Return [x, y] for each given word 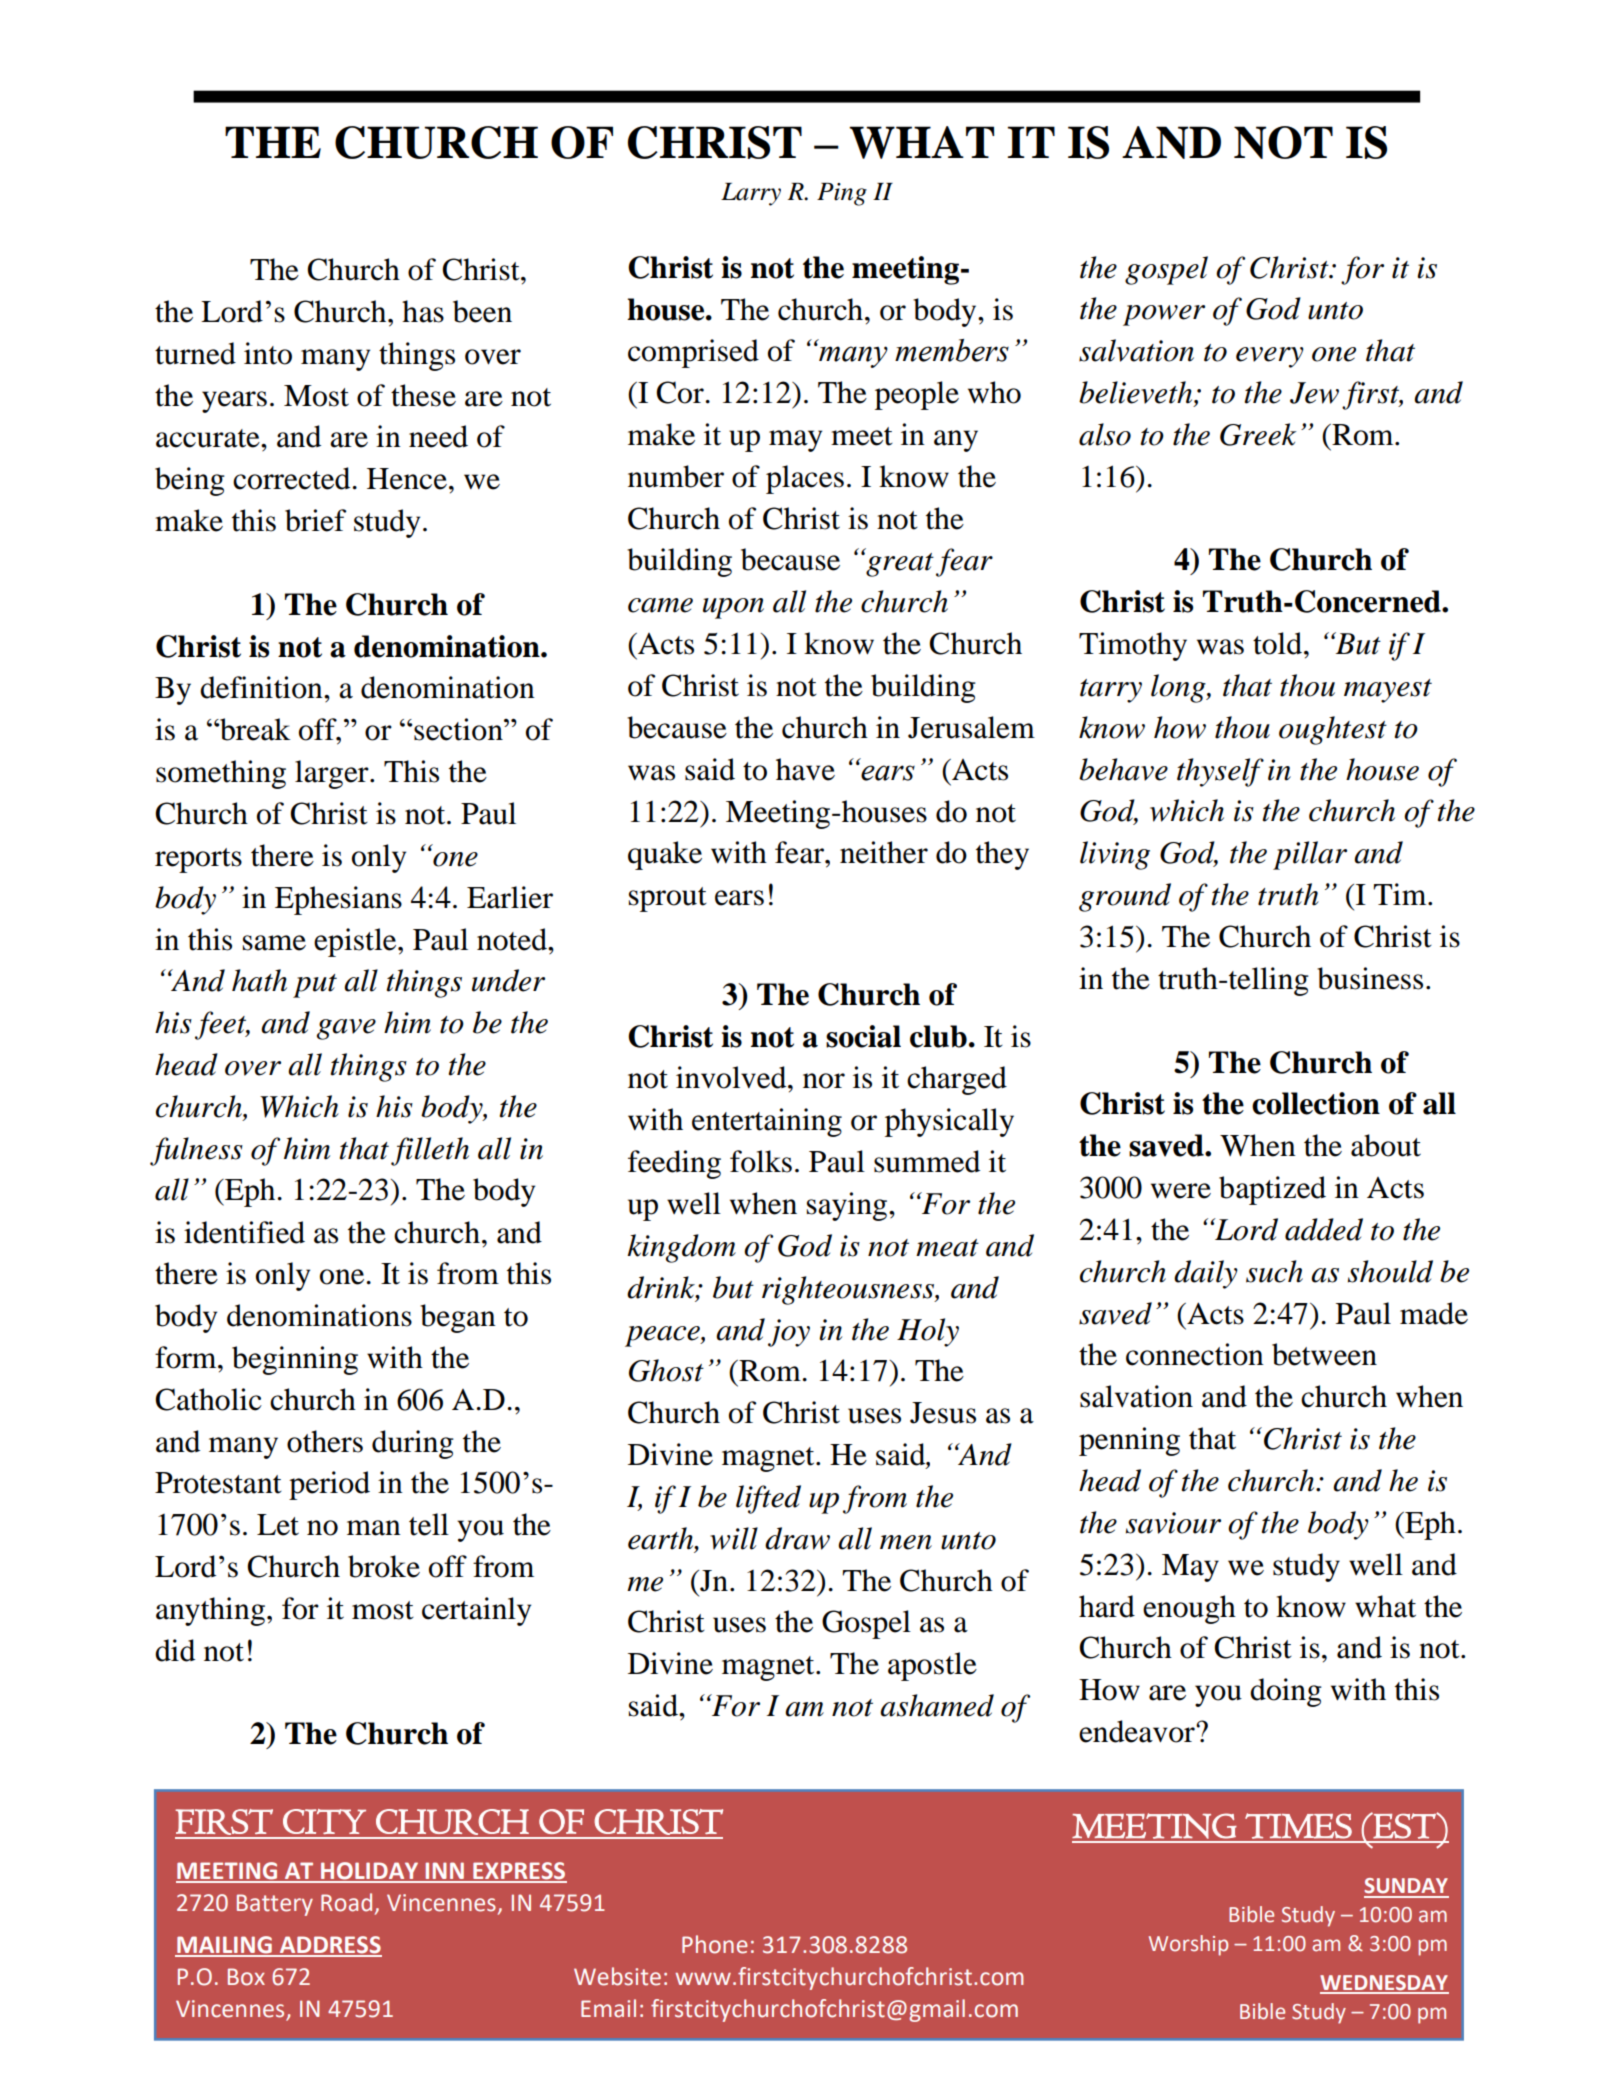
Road [346, 1902]
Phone [715, 1944]
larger [333, 774]
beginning [295, 1360]
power [1164, 315]
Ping [842, 194]
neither [884, 852]
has [423, 311]
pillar [1310, 855]
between [1324, 1354]
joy [789, 1333]
